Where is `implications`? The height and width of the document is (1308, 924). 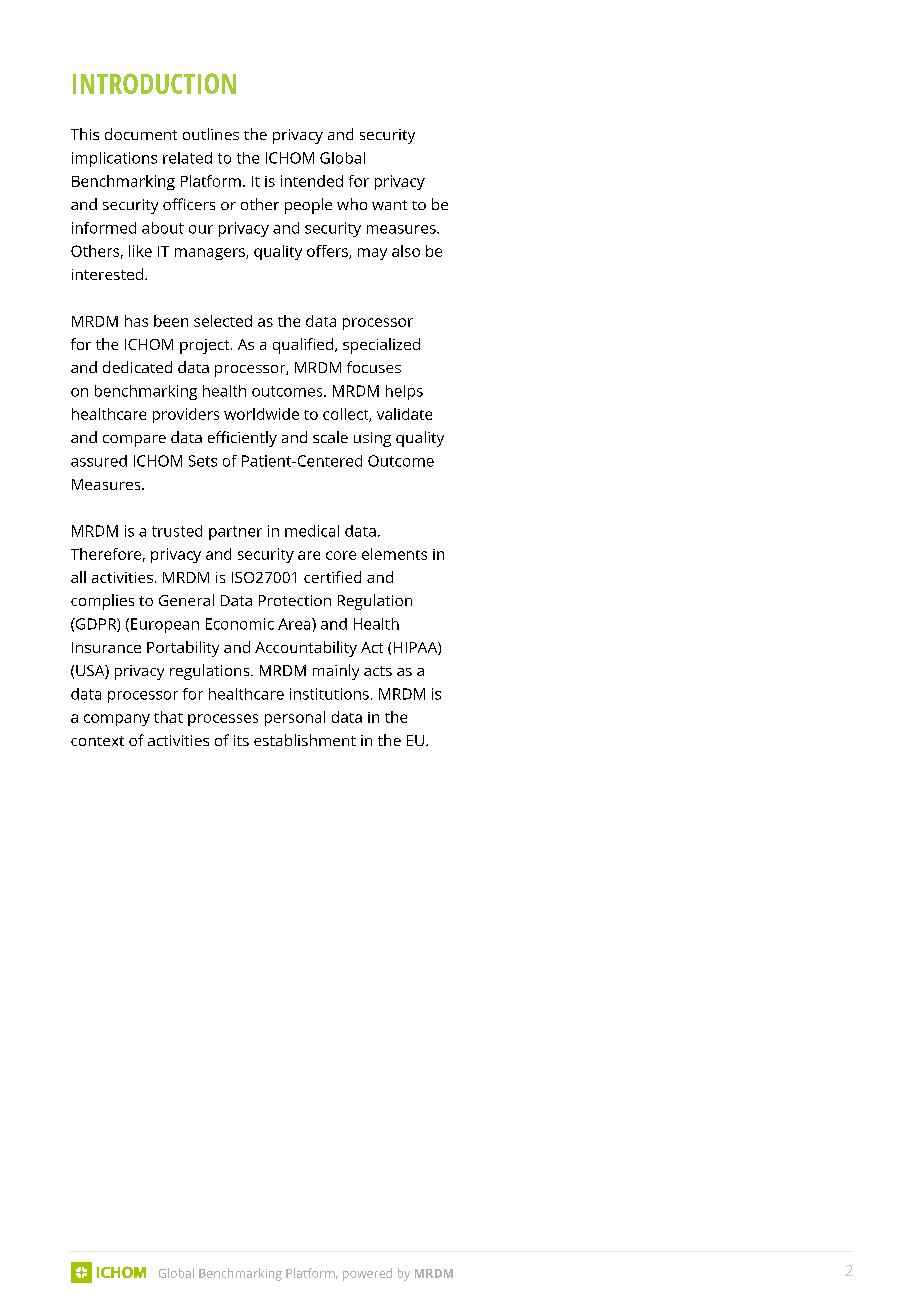 implications is located at coordinates (114, 159).
